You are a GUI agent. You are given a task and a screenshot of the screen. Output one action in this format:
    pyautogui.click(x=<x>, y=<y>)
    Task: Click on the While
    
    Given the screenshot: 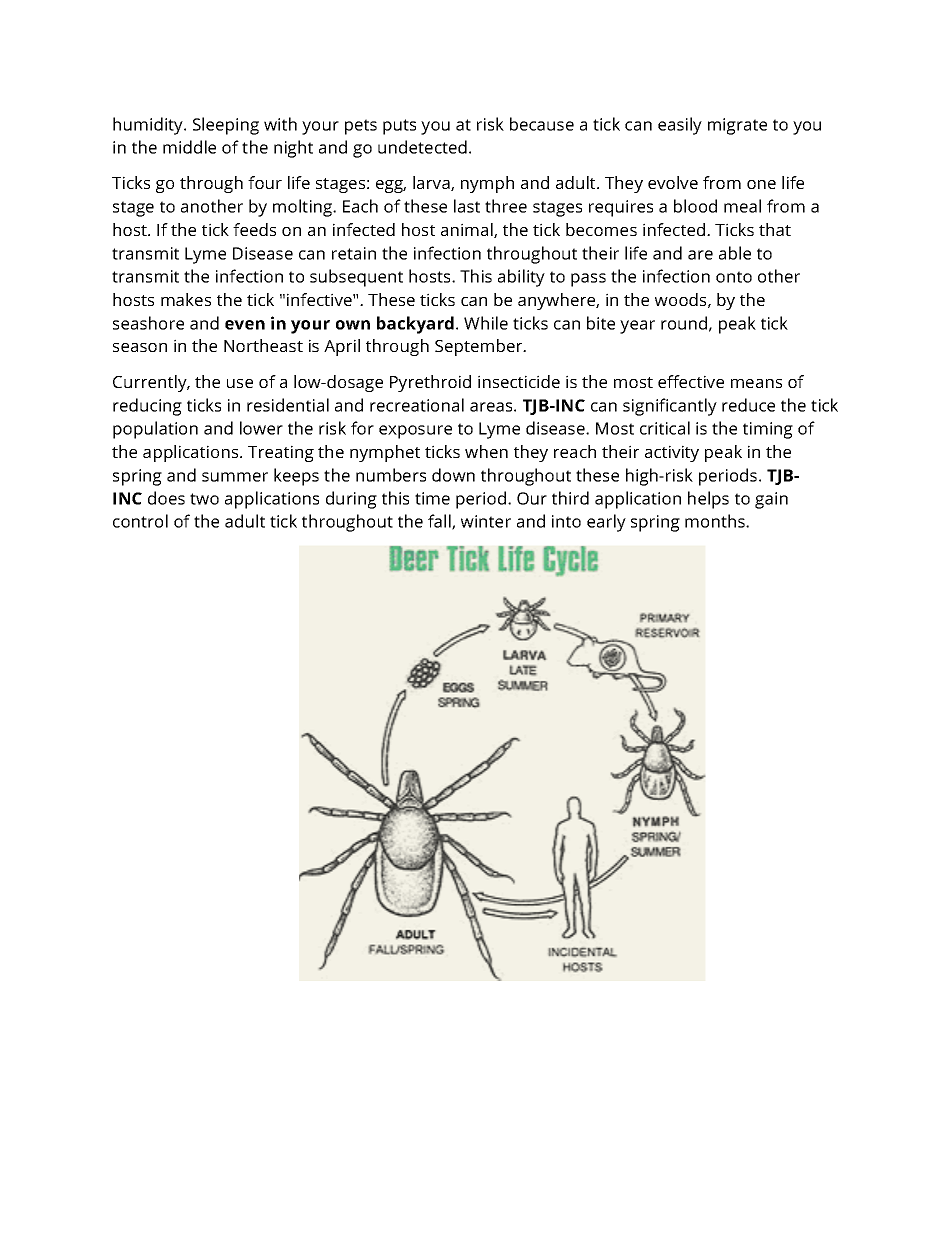 What is the action you would take?
    pyautogui.click(x=486, y=323)
